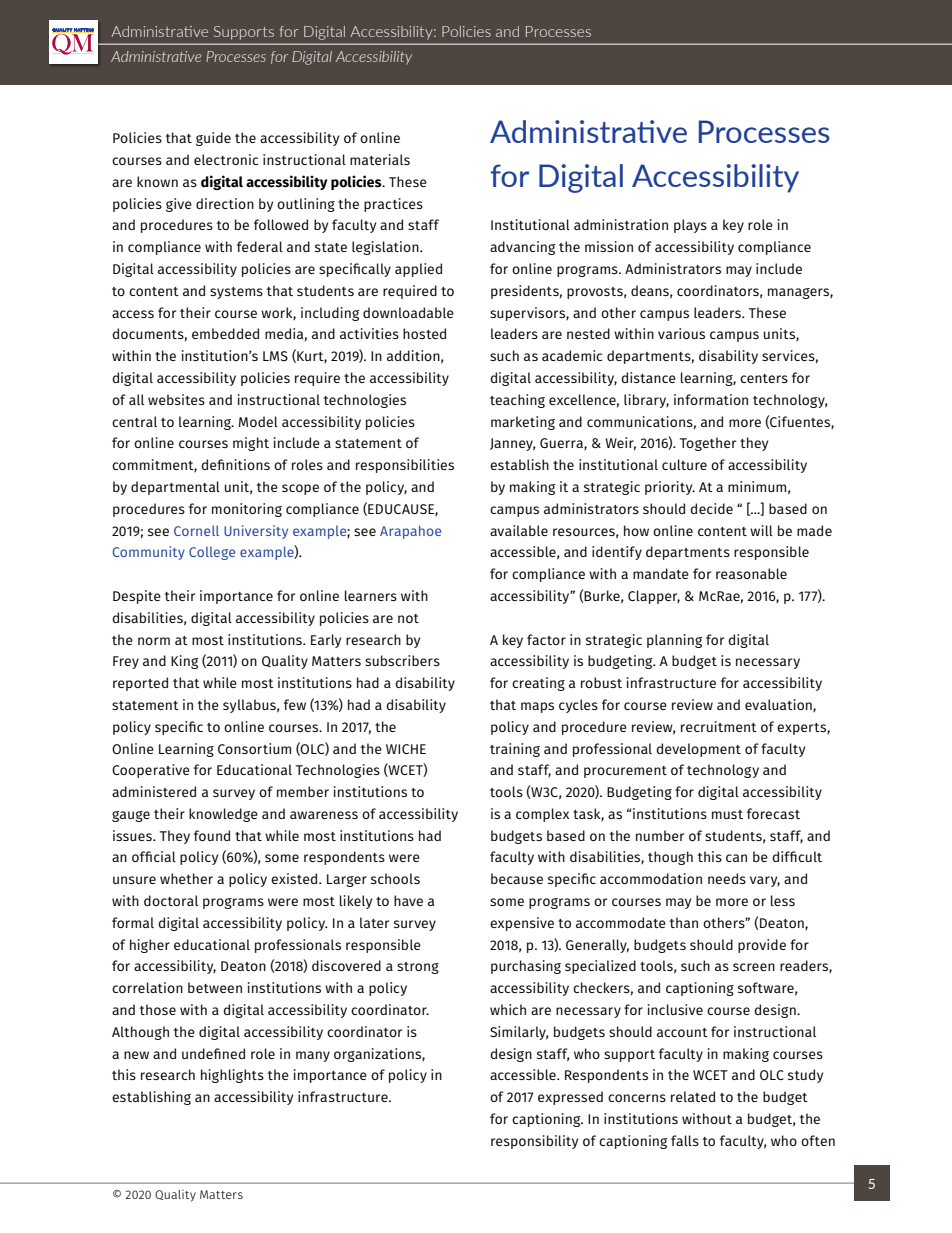  Describe the element at coordinates (175, 488) in the page. I see `departmental` at that location.
